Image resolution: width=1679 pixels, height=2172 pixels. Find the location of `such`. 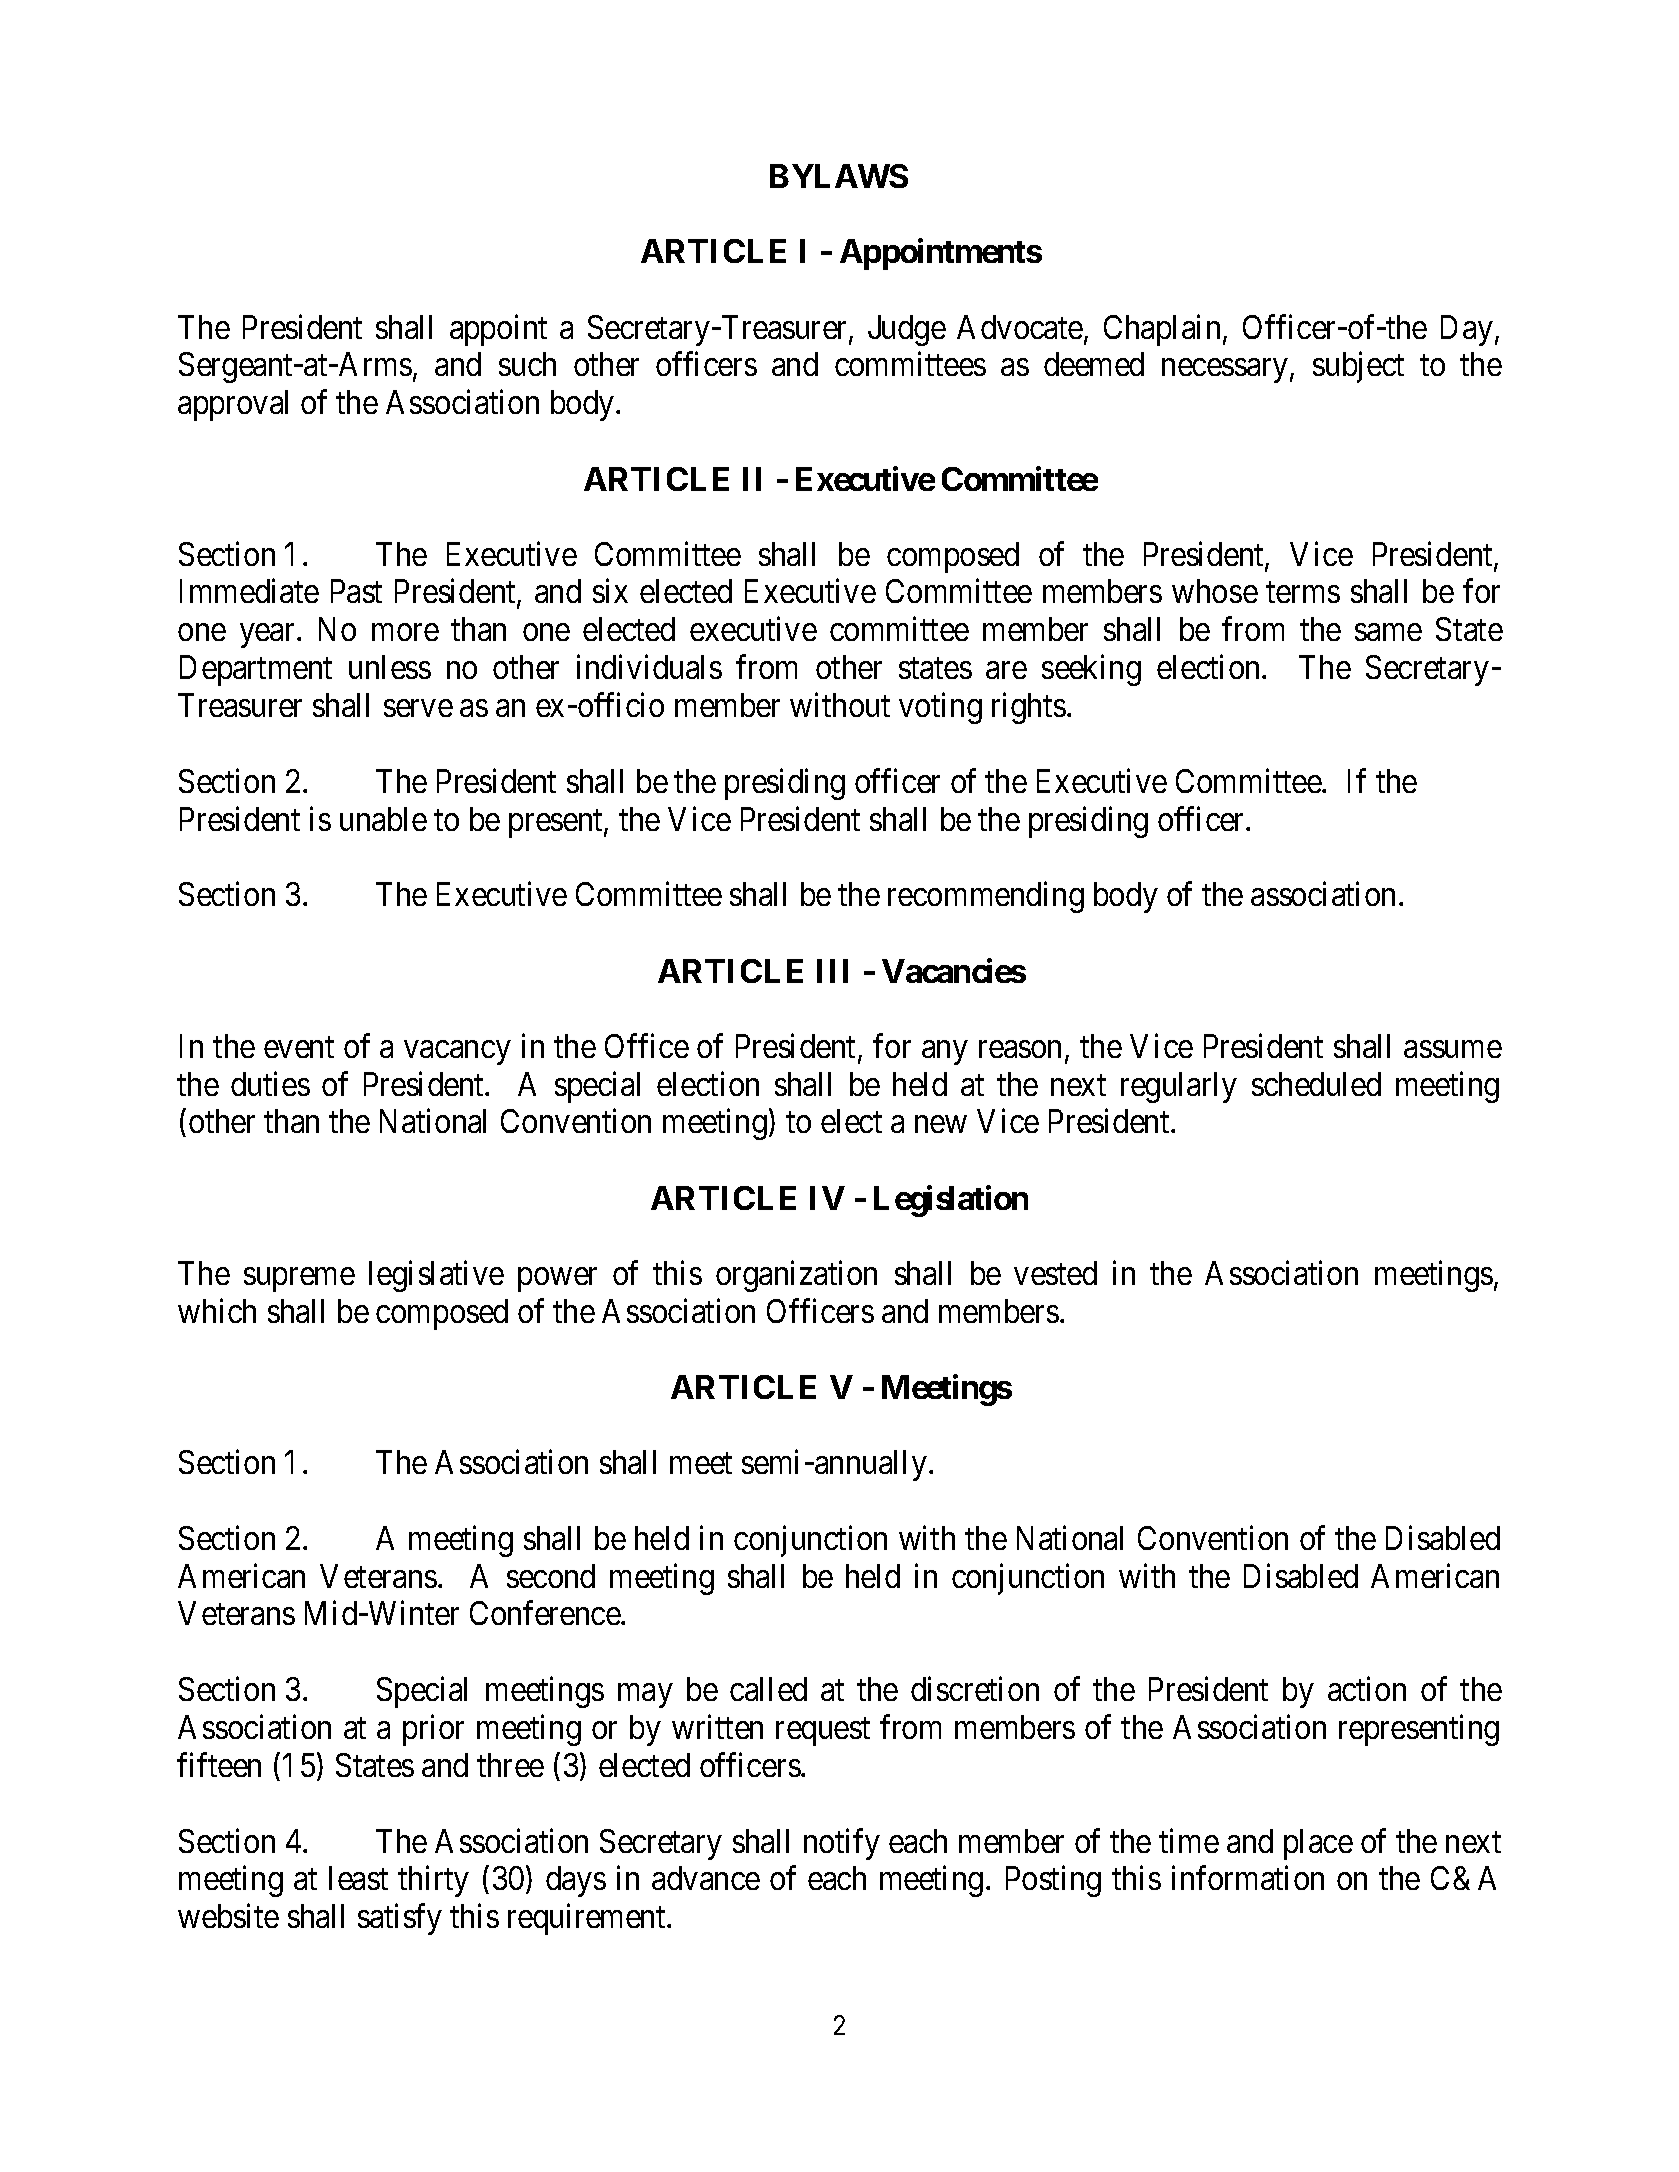

such is located at coordinates (527, 364).
